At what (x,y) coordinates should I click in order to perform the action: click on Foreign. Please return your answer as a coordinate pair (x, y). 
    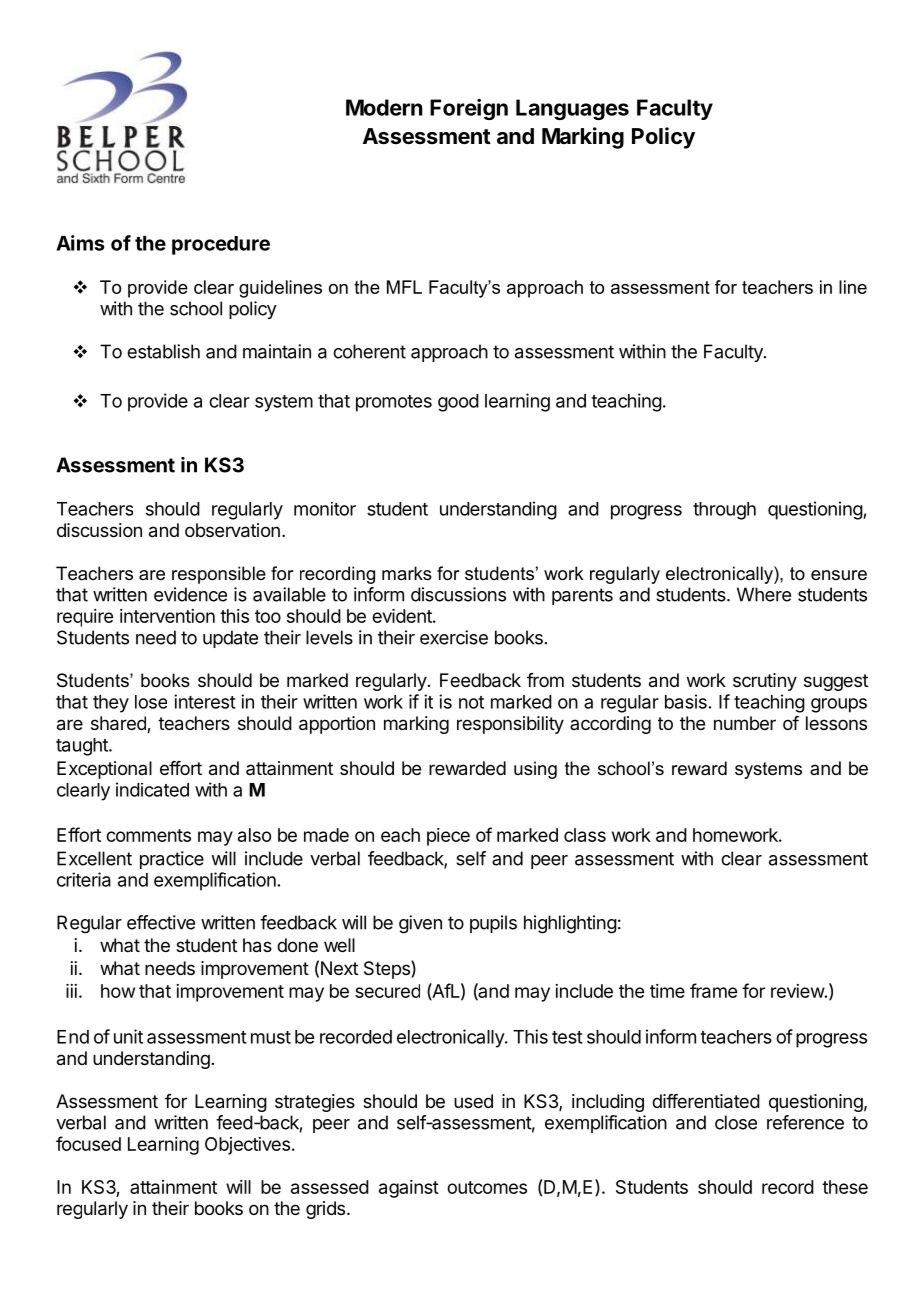
    Looking at the image, I should click on (469, 109).
